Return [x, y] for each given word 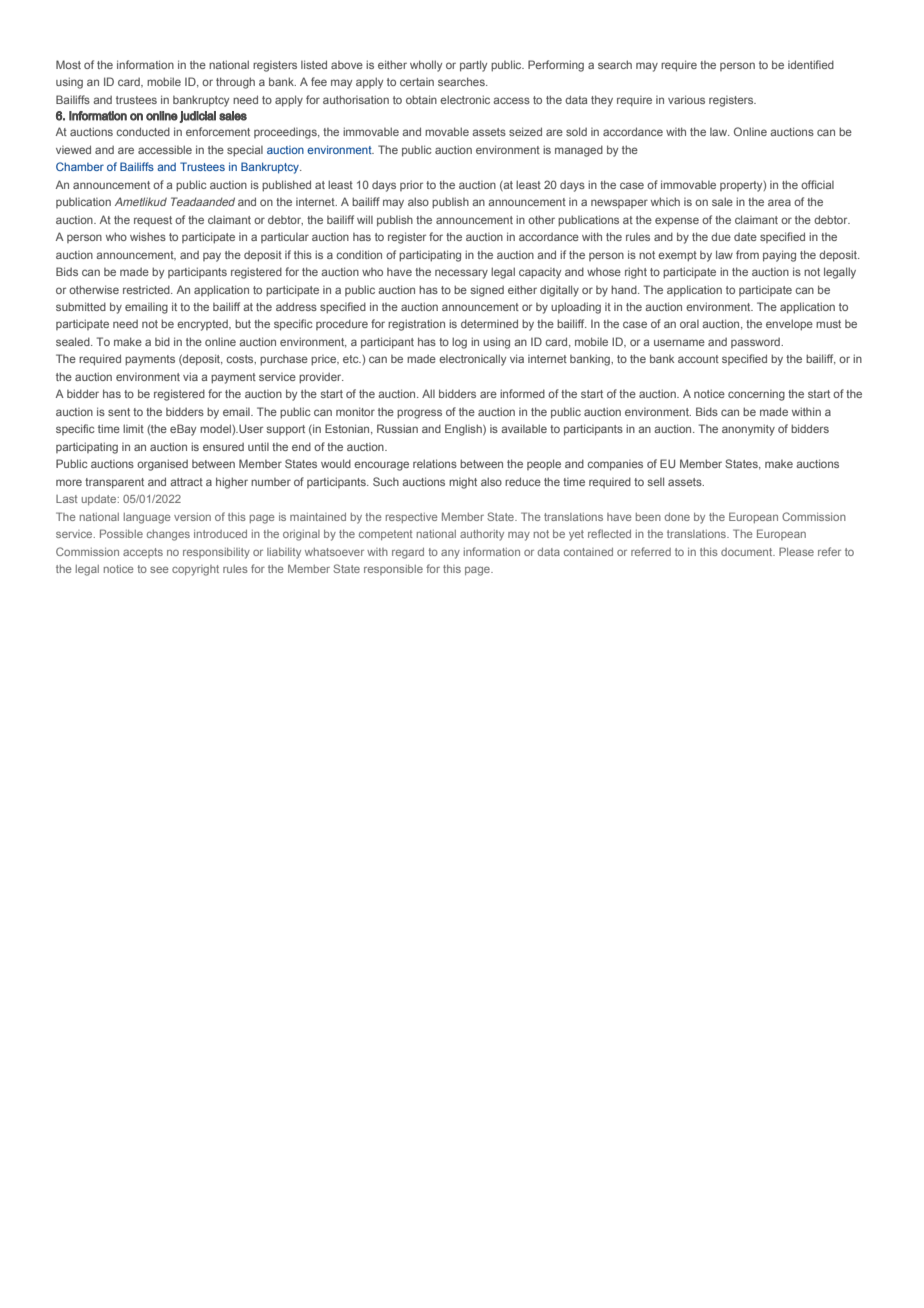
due [721, 236]
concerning [756, 395]
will [365, 219]
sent [119, 412]
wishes [148, 236]
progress [419, 414]
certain [417, 82]
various [686, 99]
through [235, 83]
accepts [143, 553]
